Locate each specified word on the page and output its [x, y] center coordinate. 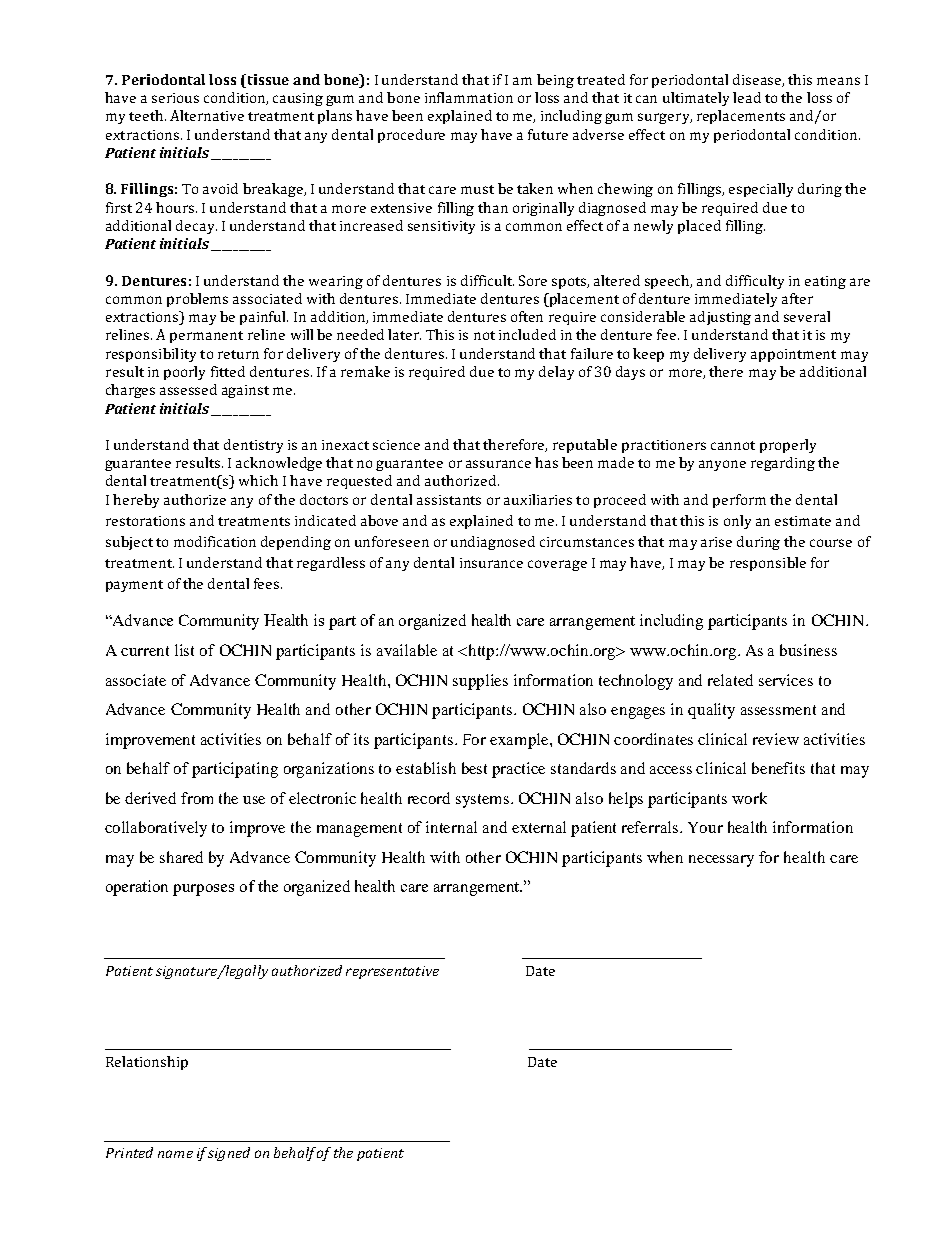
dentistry [253, 446]
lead [747, 97]
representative [392, 972]
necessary [721, 861]
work [749, 798]
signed [229, 1154]
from [197, 798]
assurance [498, 464]
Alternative [207, 115]
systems [482, 801]
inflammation [469, 97]
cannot [733, 445]
